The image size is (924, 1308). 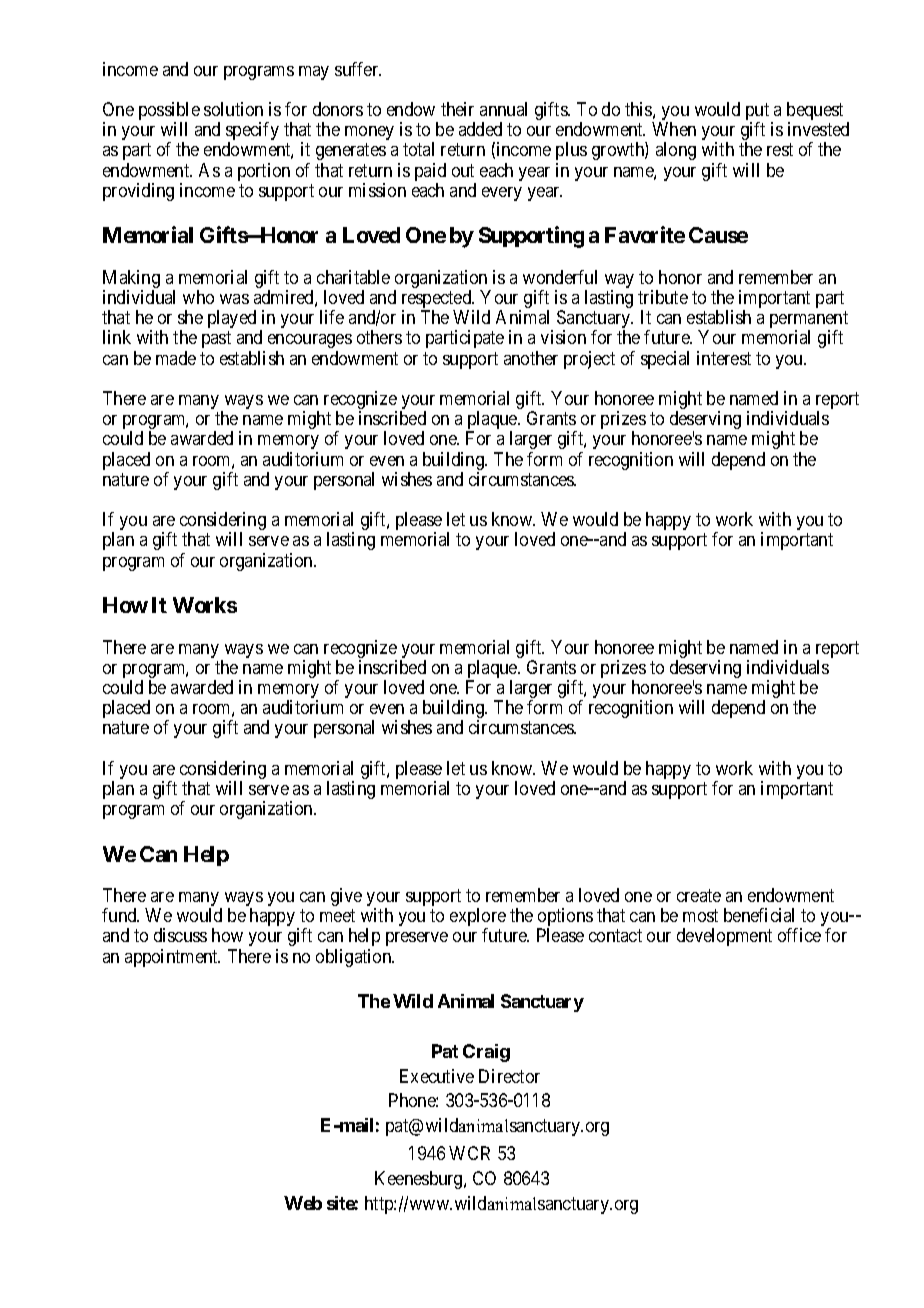 What do you see at coordinates (759, 915) in the page?
I see `beneficial` at bounding box center [759, 915].
